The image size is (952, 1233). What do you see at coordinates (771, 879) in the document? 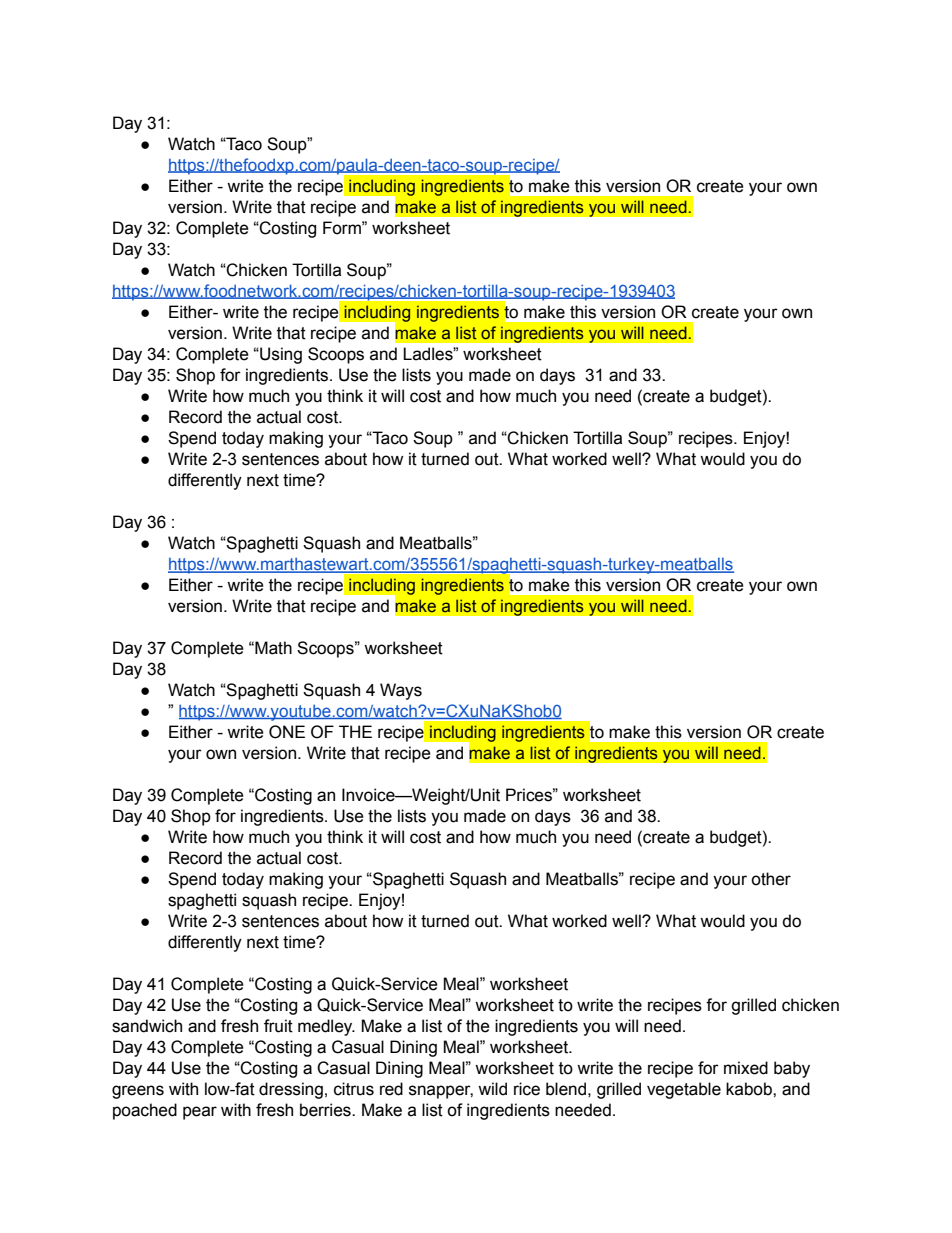
I see `other` at bounding box center [771, 879].
